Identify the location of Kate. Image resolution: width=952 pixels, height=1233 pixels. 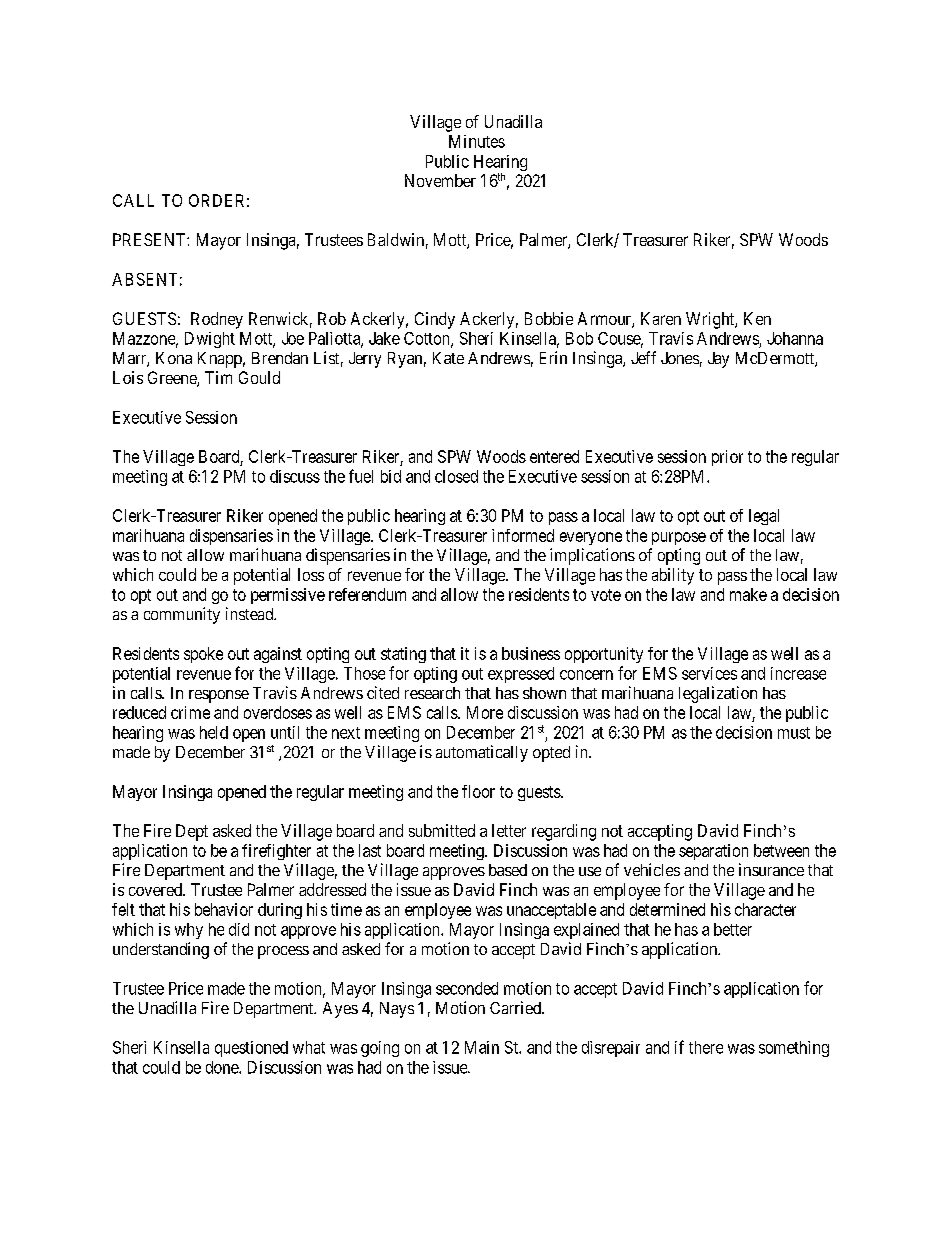
(448, 358).
